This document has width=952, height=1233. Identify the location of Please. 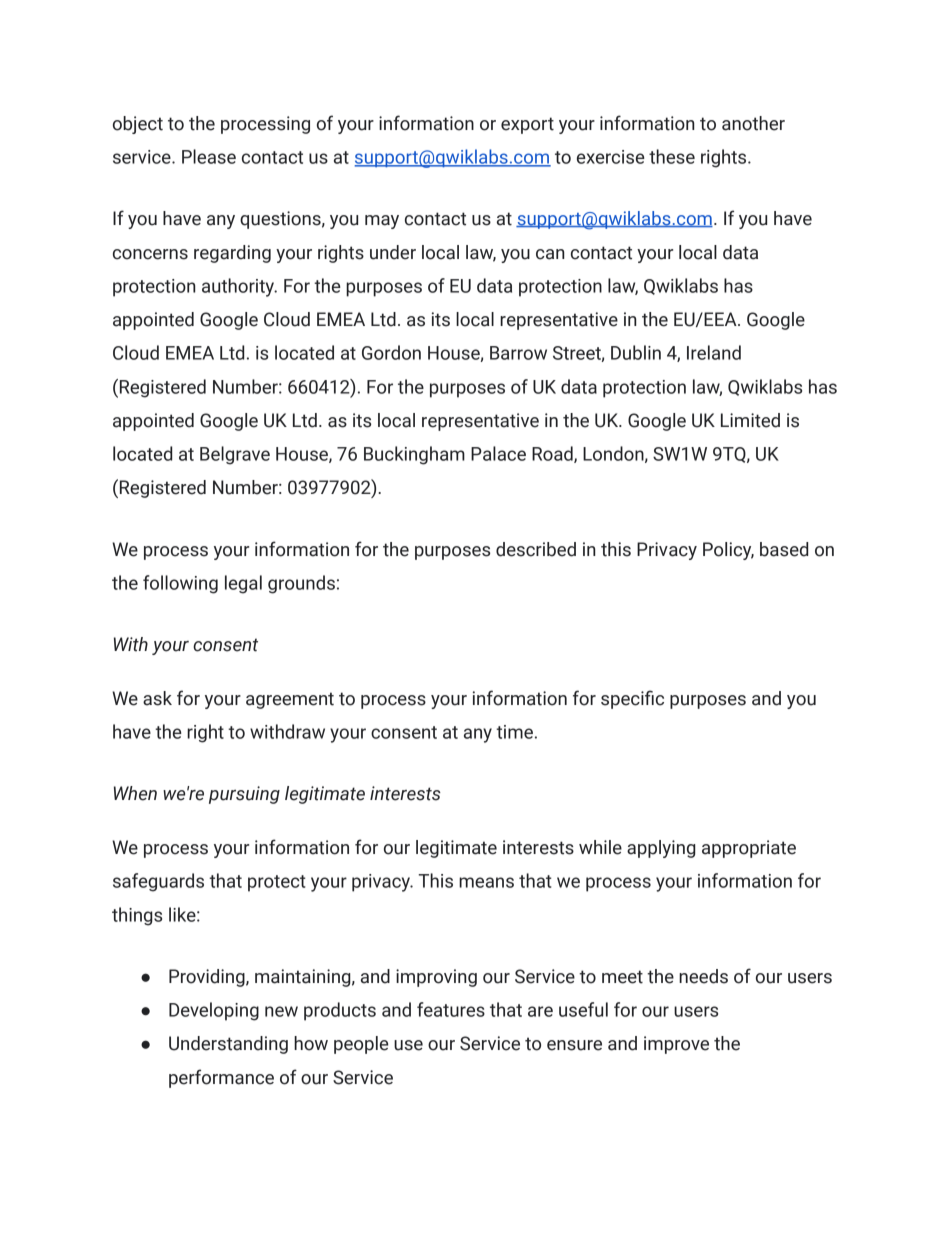
(209, 156).
